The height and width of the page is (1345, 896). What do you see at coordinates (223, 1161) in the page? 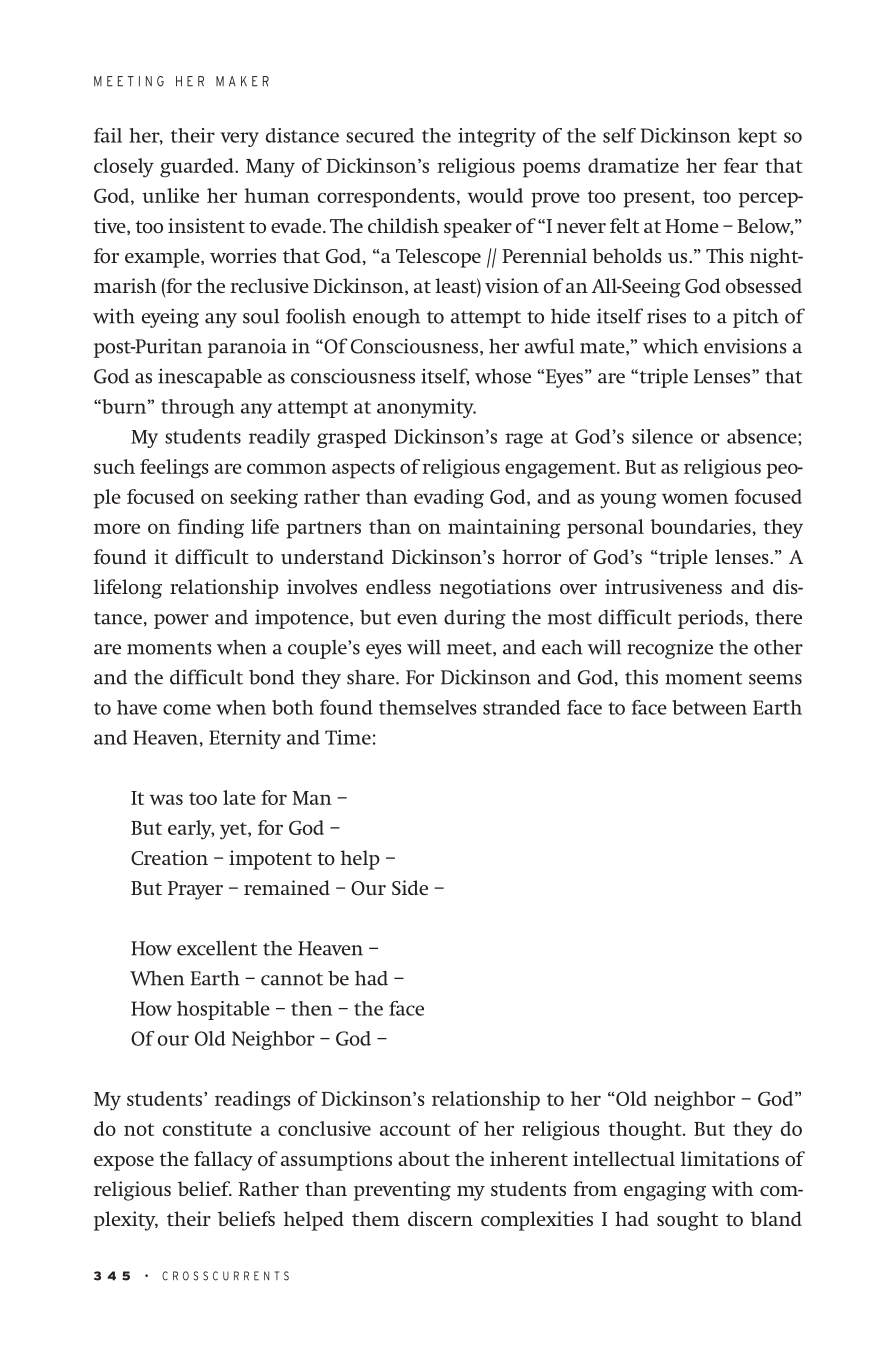
I see `fallacy` at bounding box center [223, 1161].
